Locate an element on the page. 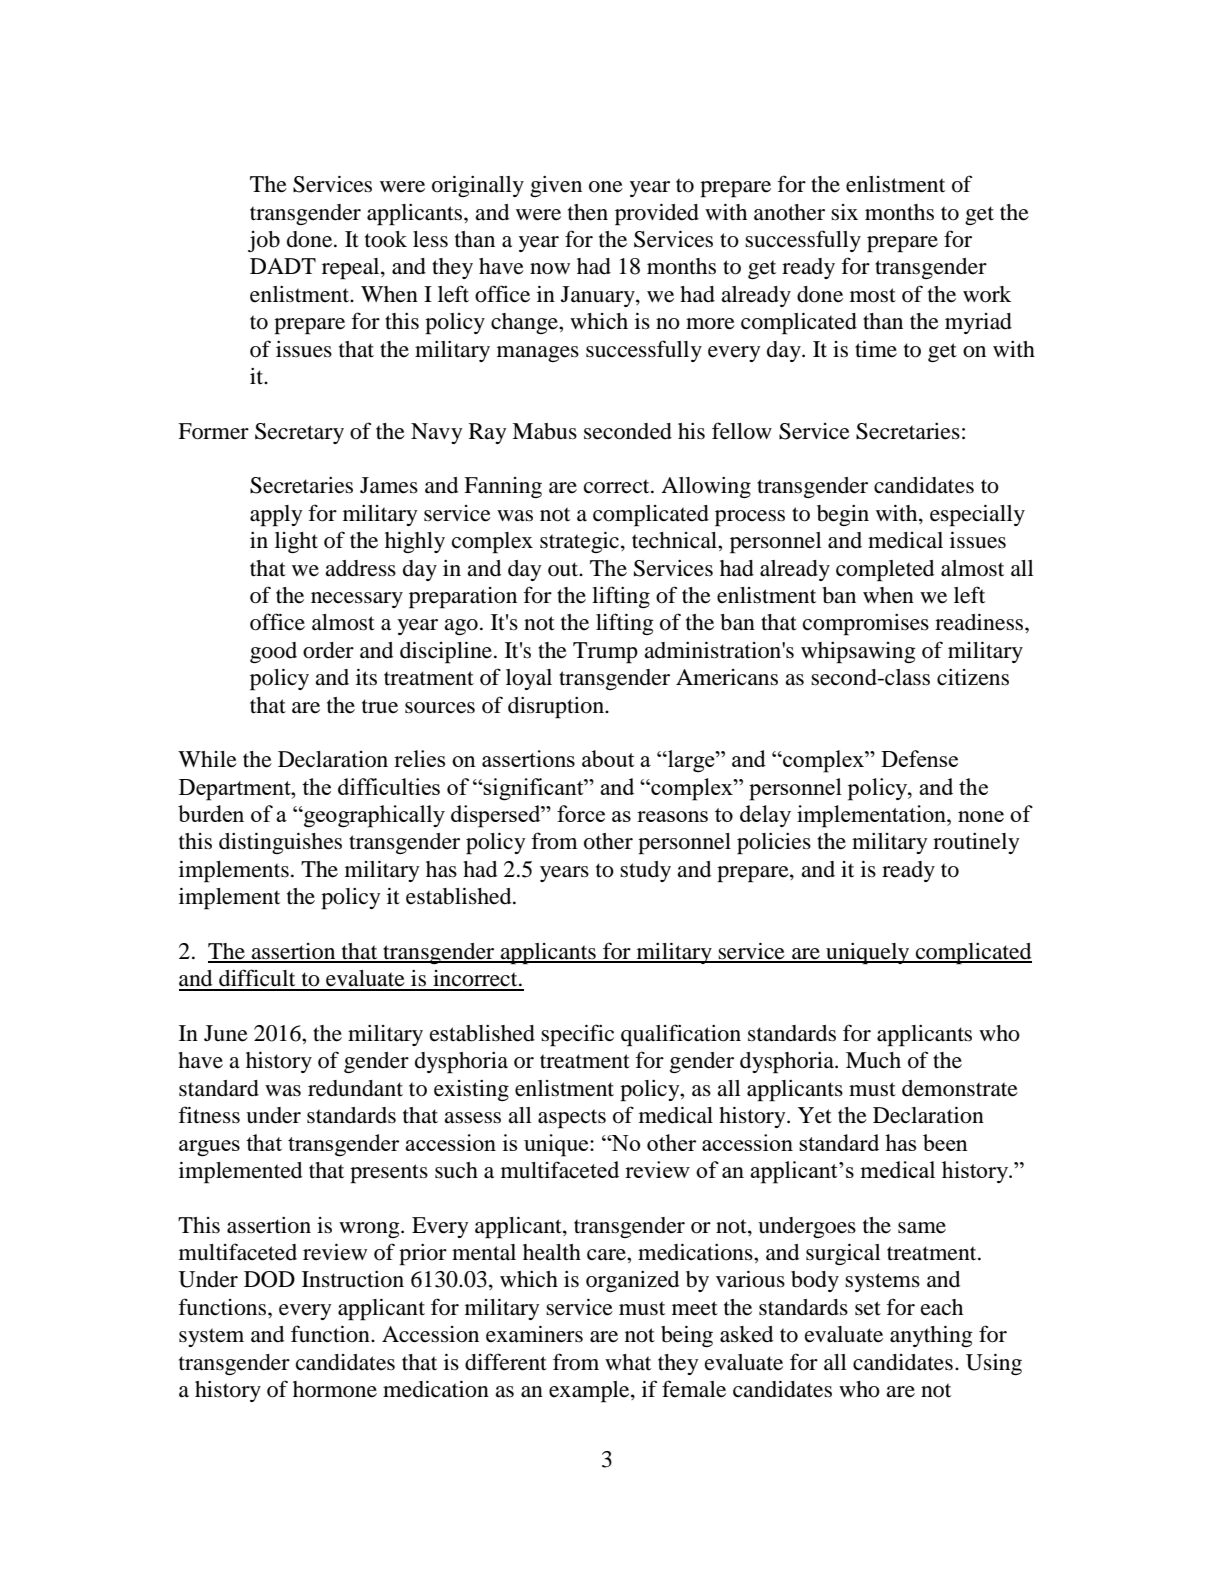 This document has height=1571, width=1214. specific is located at coordinates (577, 1035).
